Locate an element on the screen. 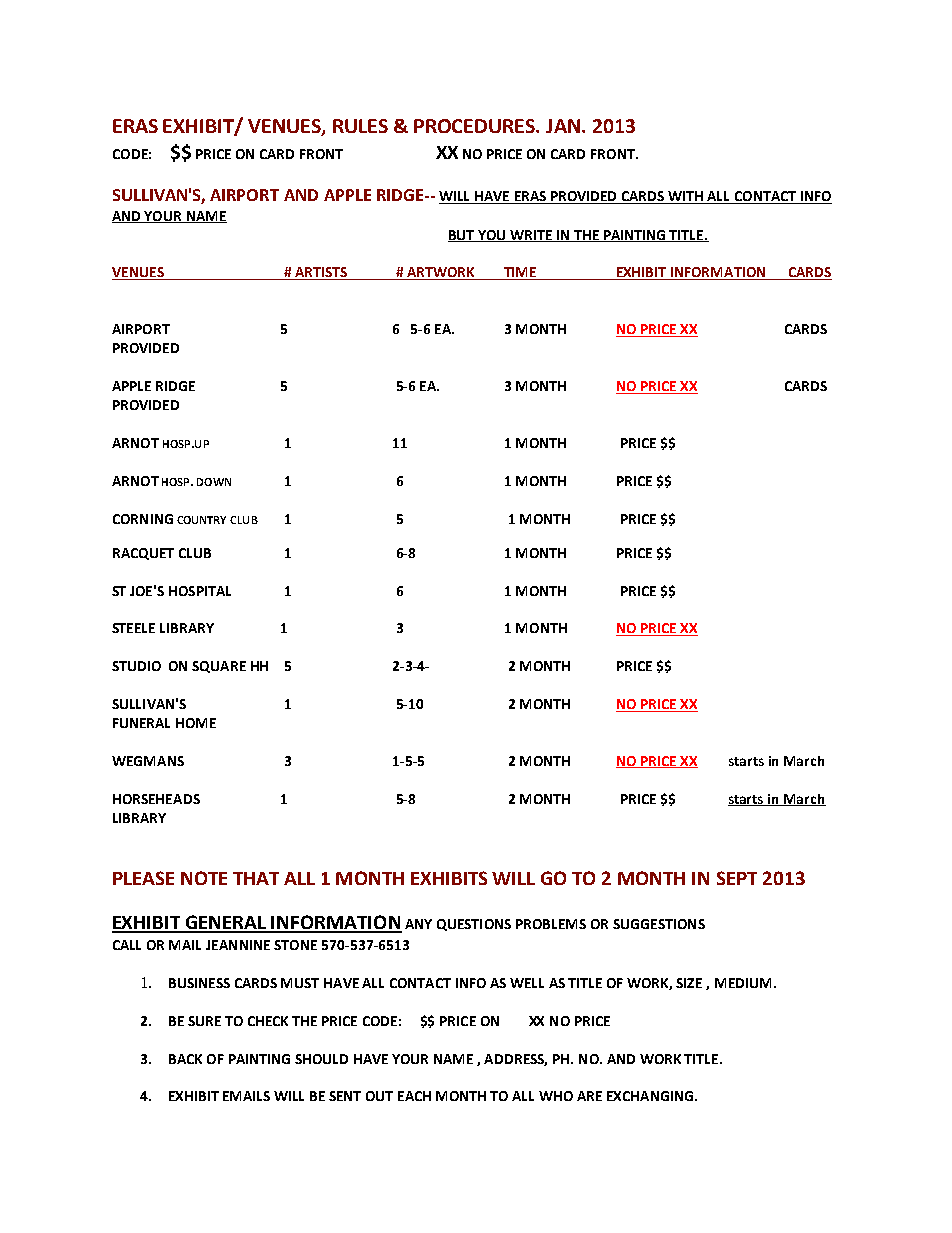 This screenshot has width=952, height=1233. WRITE is located at coordinates (531, 236).
